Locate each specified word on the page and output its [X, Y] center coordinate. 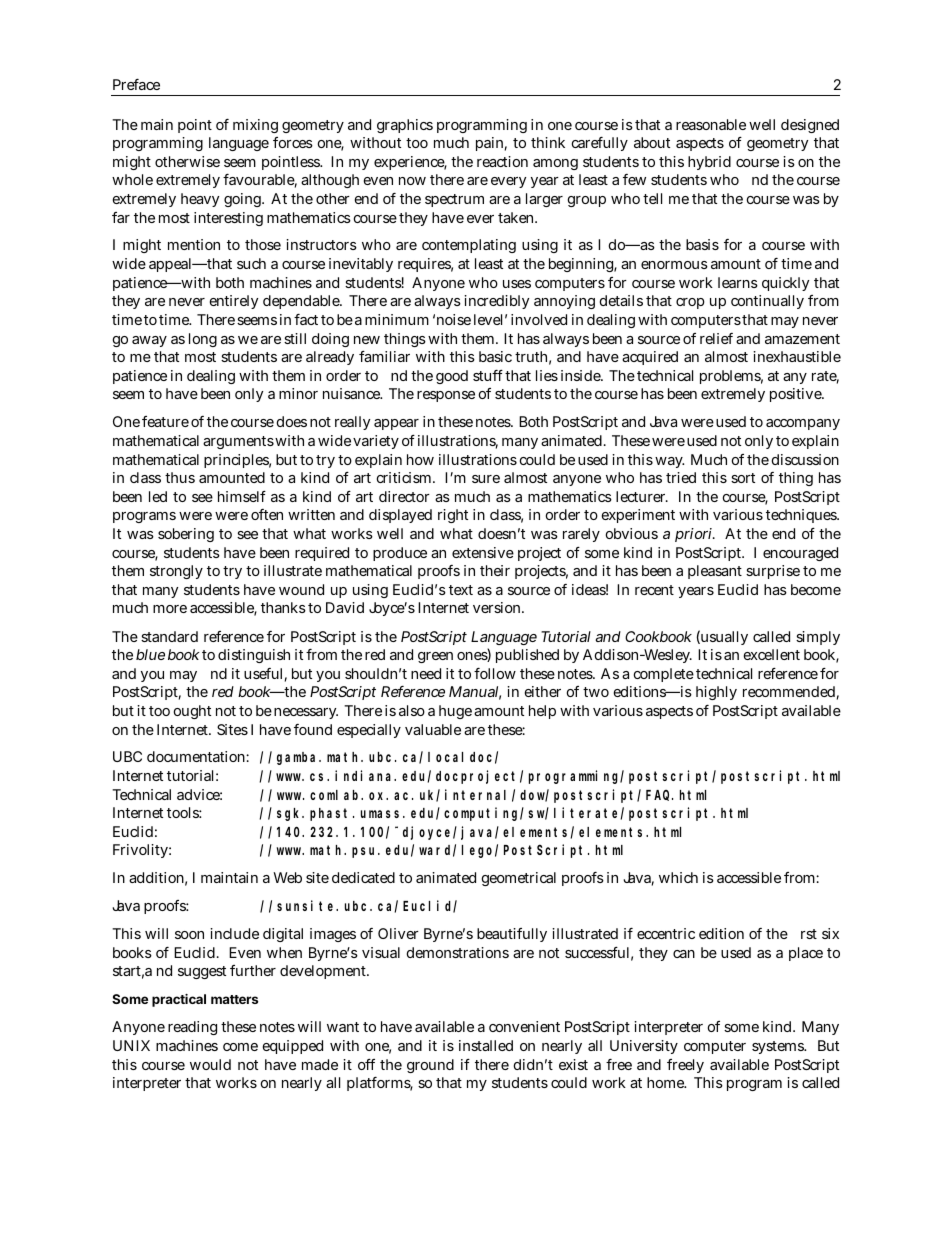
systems [779, 1047]
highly [716, 693]
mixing [255, 126]
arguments [238, 442]
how [420, 459]
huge [455, 712]
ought [192, 712]
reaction [502, 161]
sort [743, 478]
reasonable [711, 124]
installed [486, 1045]
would [210, 1064]
